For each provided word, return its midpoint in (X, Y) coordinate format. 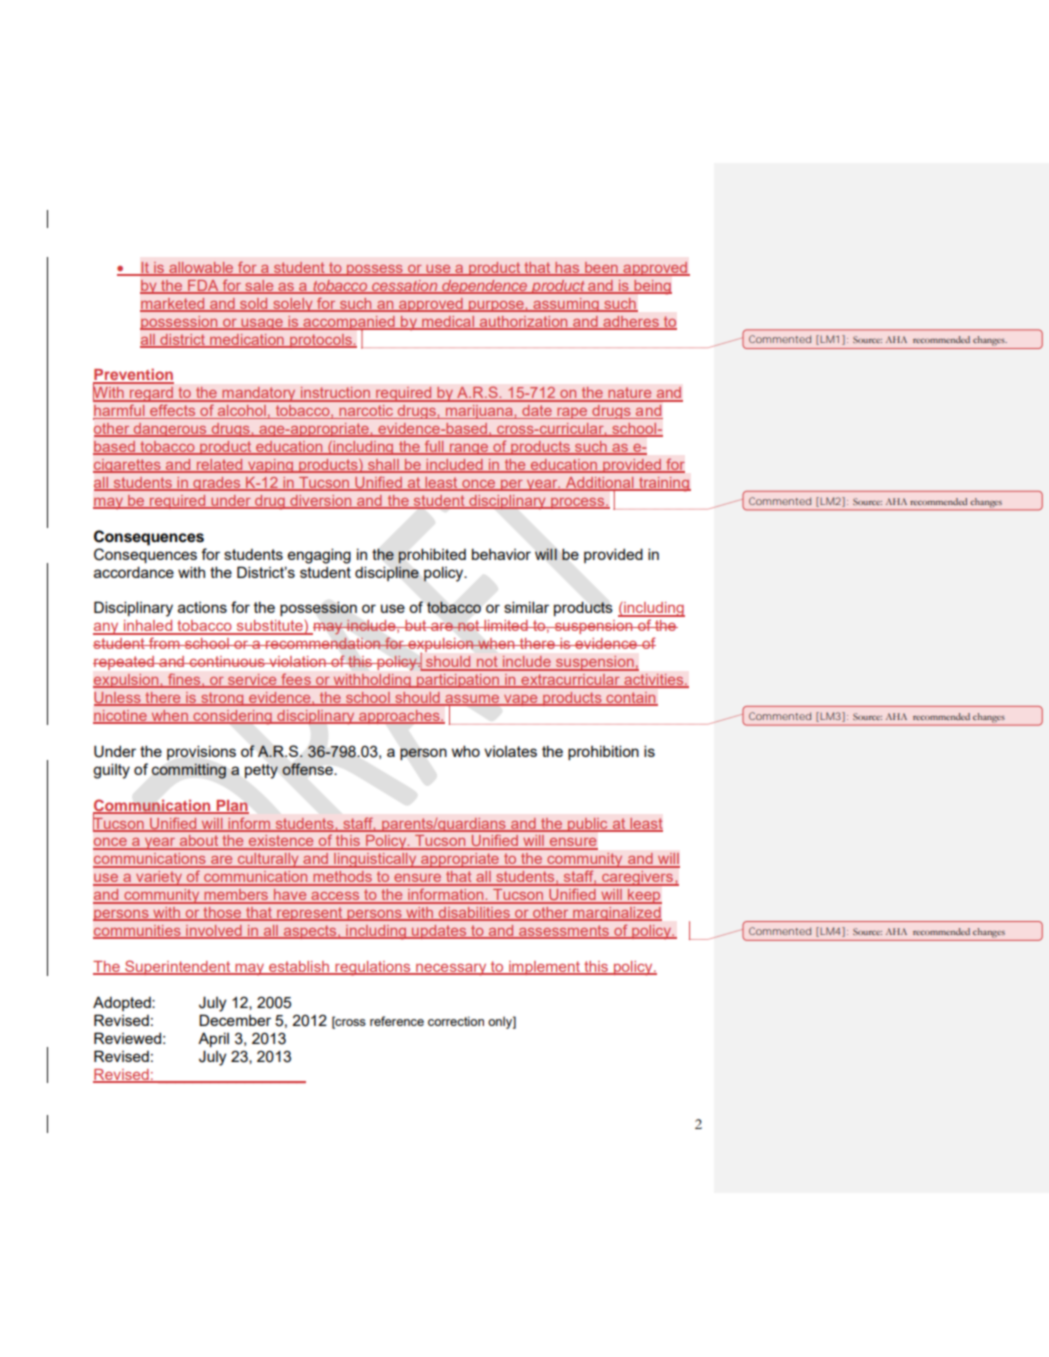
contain (631, 699)
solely (293, 305)
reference (397, 1021)
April (213, 1039)
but (416, 625)
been (601, 268)
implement (545, 968)
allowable (201, 268)
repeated (124, 663)
